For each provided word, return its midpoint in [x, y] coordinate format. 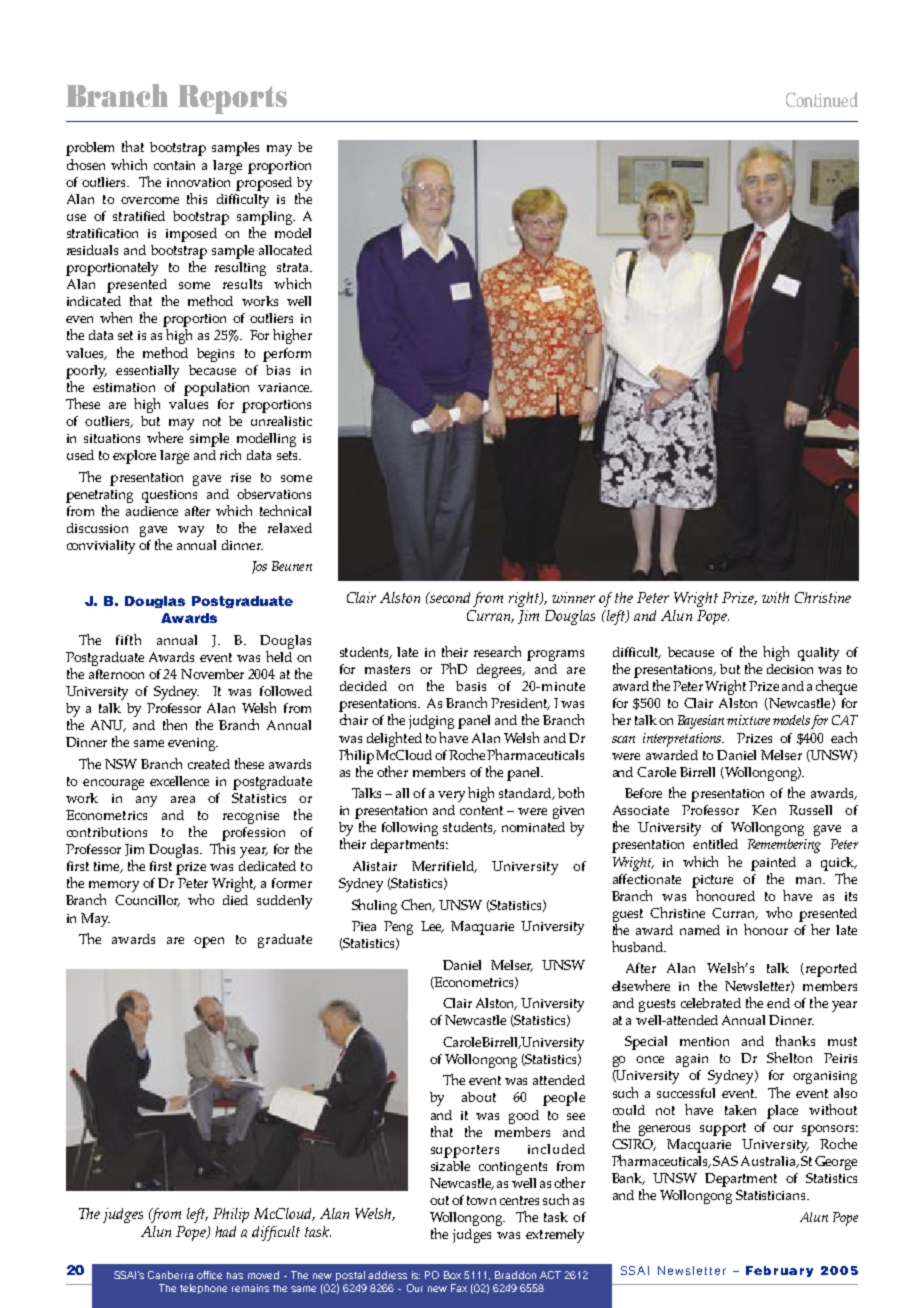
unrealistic [281, 421]
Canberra [170, 1275]
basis [471, 686]
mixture [748, 720]
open [209, 942]
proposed [264, 184]
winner [573, 597]
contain [174, 165]
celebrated [711, 1003]
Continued [822, 99]
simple [209, 440]
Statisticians [772, 1195]
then [175, 724]
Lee [432, 927]
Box [452, 1275]
